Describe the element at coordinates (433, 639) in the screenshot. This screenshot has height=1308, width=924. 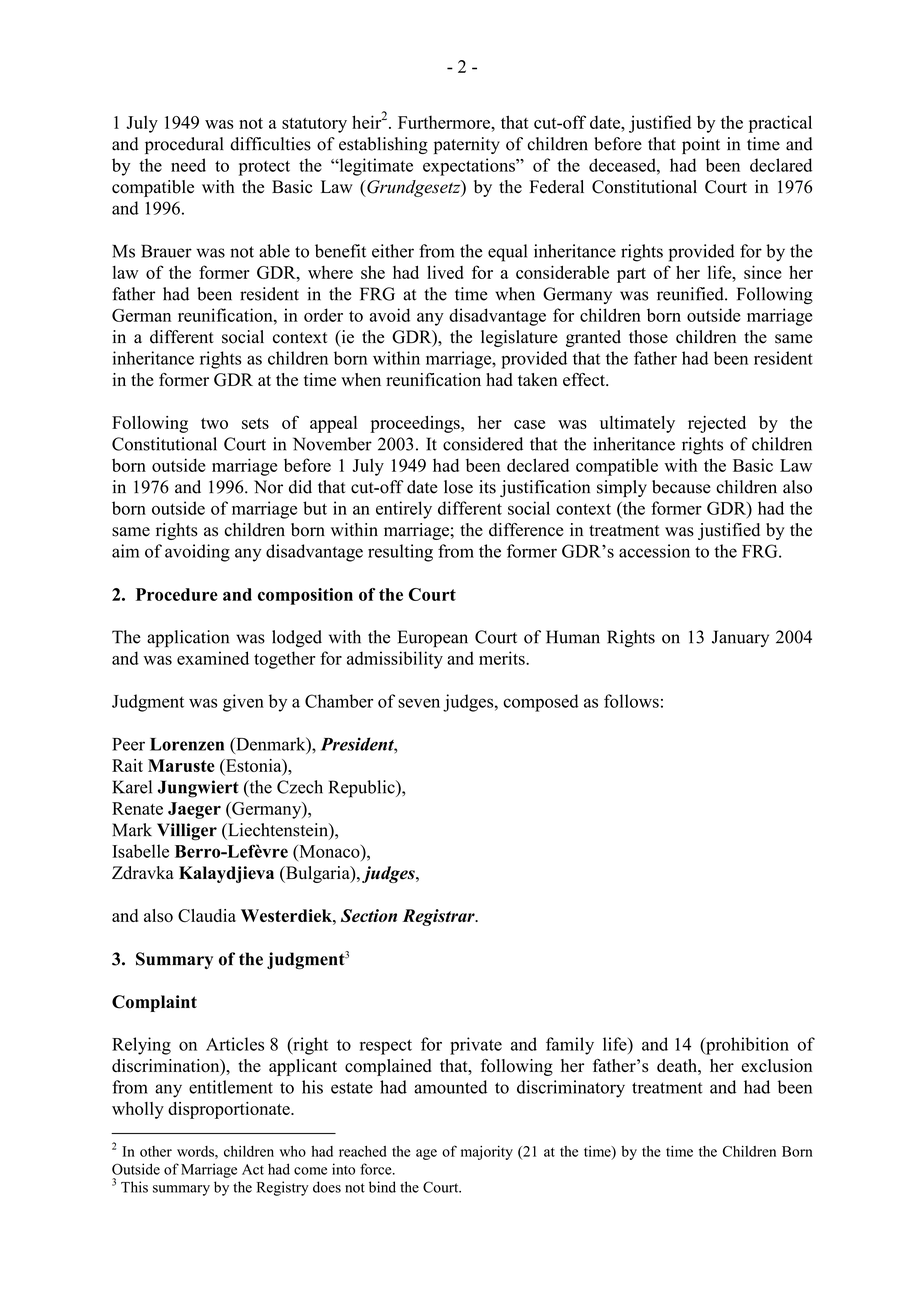
I see `European` at that location.
